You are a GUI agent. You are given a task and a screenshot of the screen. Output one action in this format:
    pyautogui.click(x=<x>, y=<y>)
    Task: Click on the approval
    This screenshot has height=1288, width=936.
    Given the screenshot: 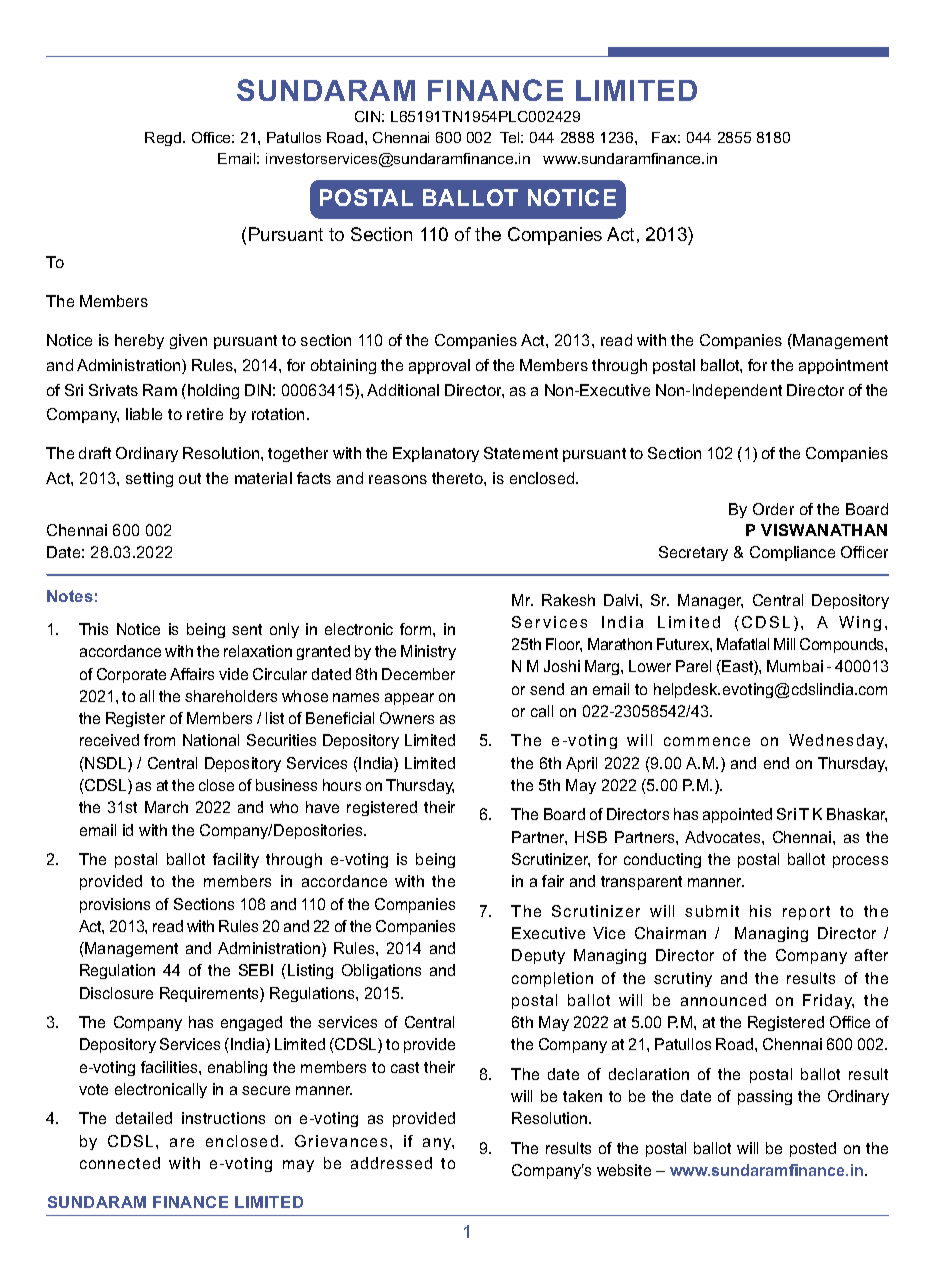 What is the action you would take?
    pyautogui.click(x=439, y=366)
